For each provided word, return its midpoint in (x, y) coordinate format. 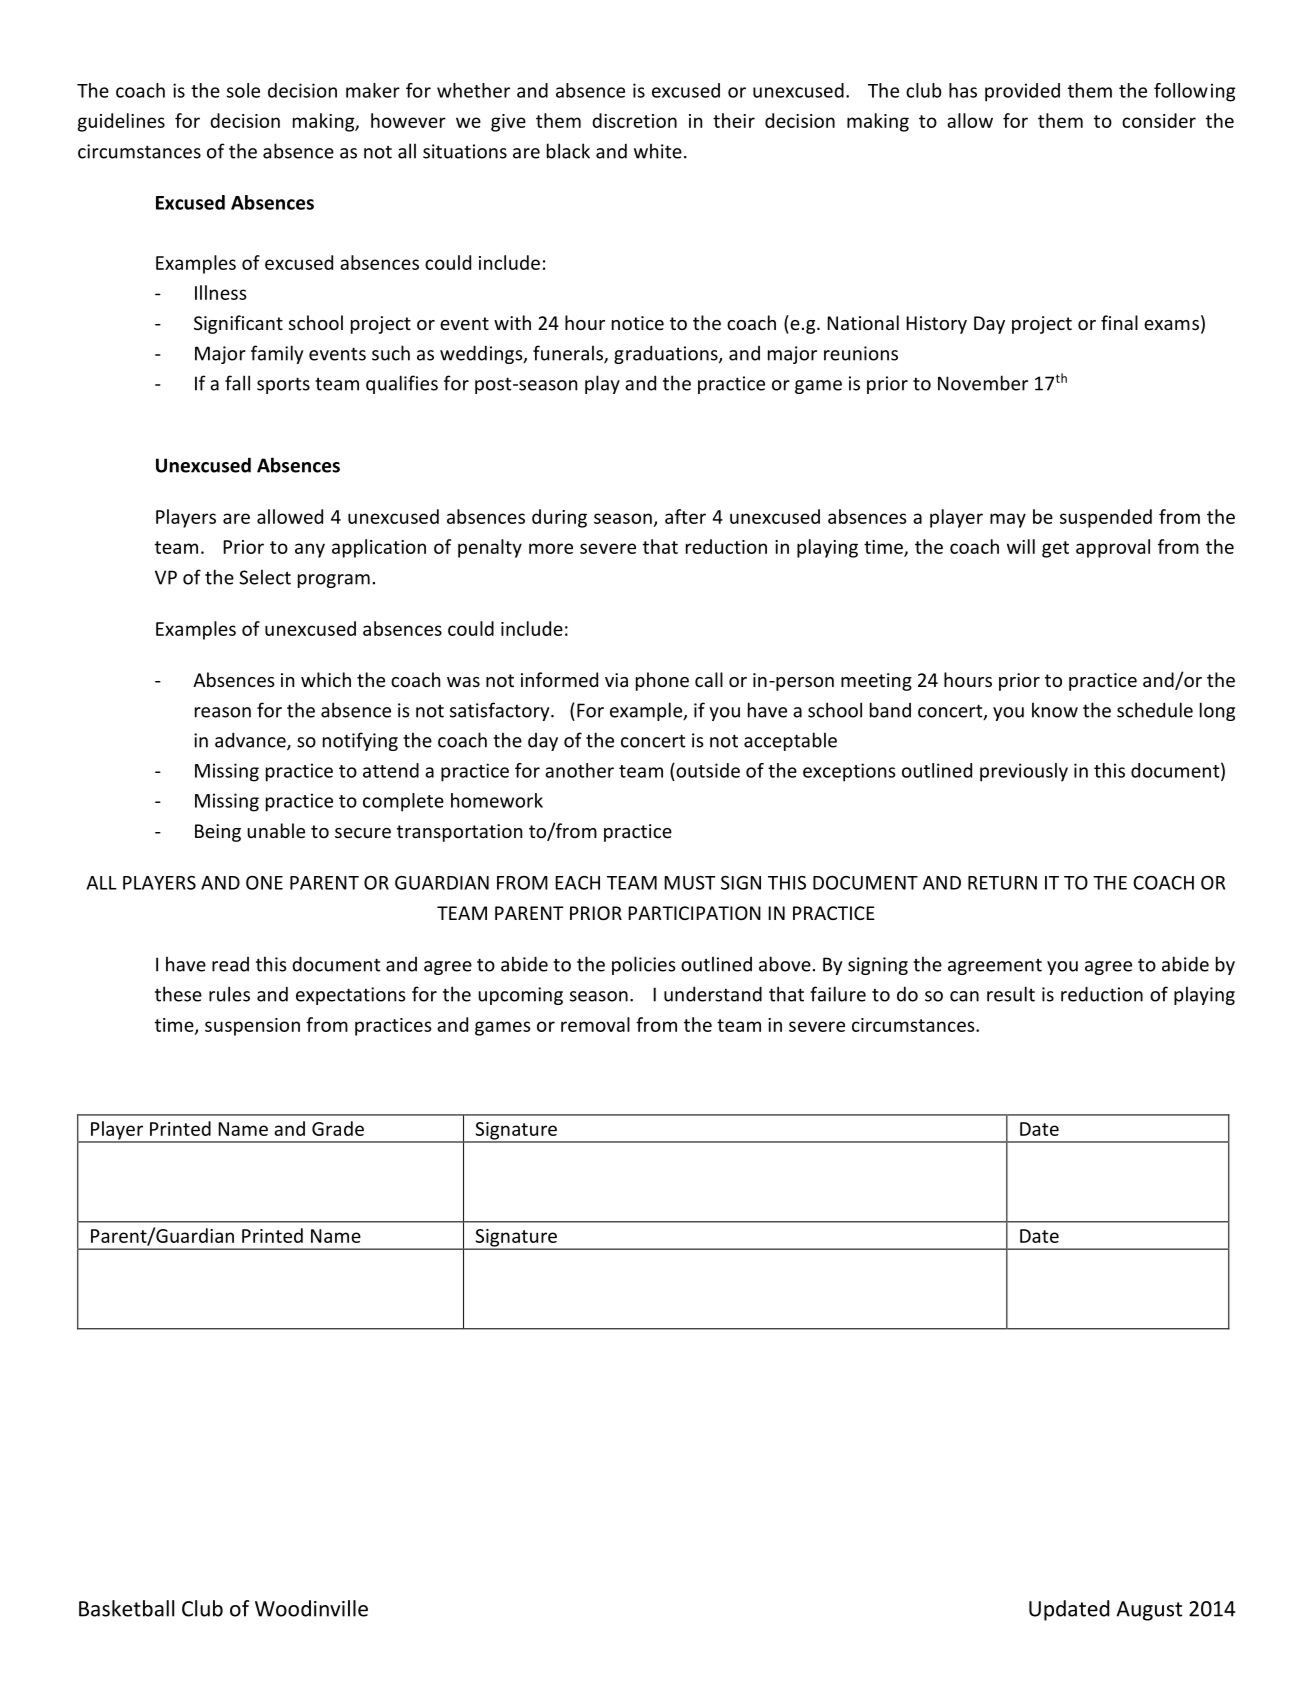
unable (276, 830)
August (1149, 1611)
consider (1159, 120)
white (658, 151)
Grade (338, 1128)
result (1011, 994)
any (310, 550)
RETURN (1002, 883)
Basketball (126, 1608)
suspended (1106, 518)
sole (243, 90)
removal (595, 1024)
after (685, 516)
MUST (690, 883)
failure (838, 994)
